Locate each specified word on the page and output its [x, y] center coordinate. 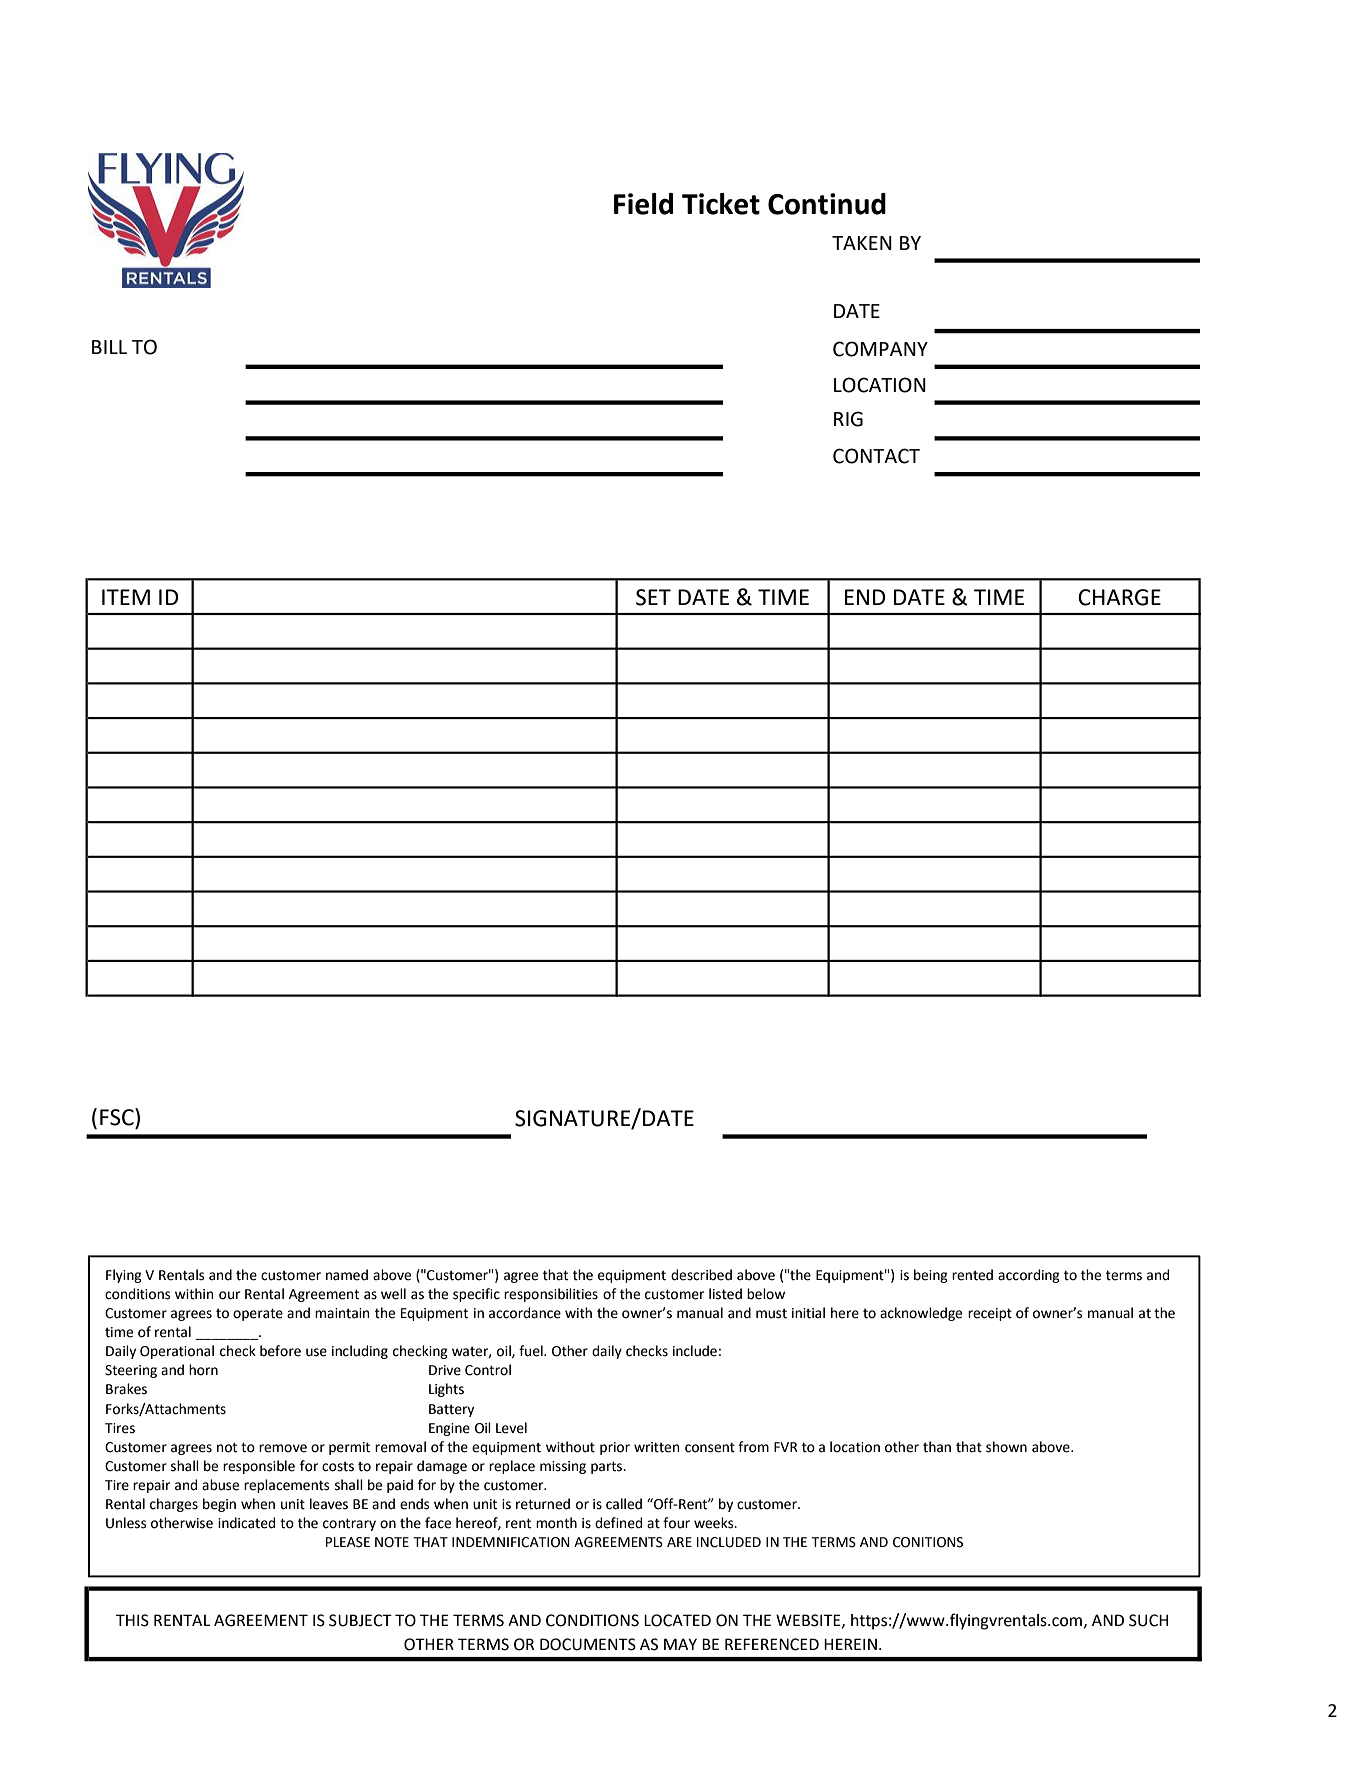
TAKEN [862, 243]
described [701, 1275]
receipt [990, 1314]
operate [258, 1314]
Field [643, 204]
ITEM [126, 597]
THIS [132, 1620]
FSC [118, 1117]
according [1029, 1276]
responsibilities [551, 1295]
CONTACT [876, 456]
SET [653, 597]
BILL [109, 347]
